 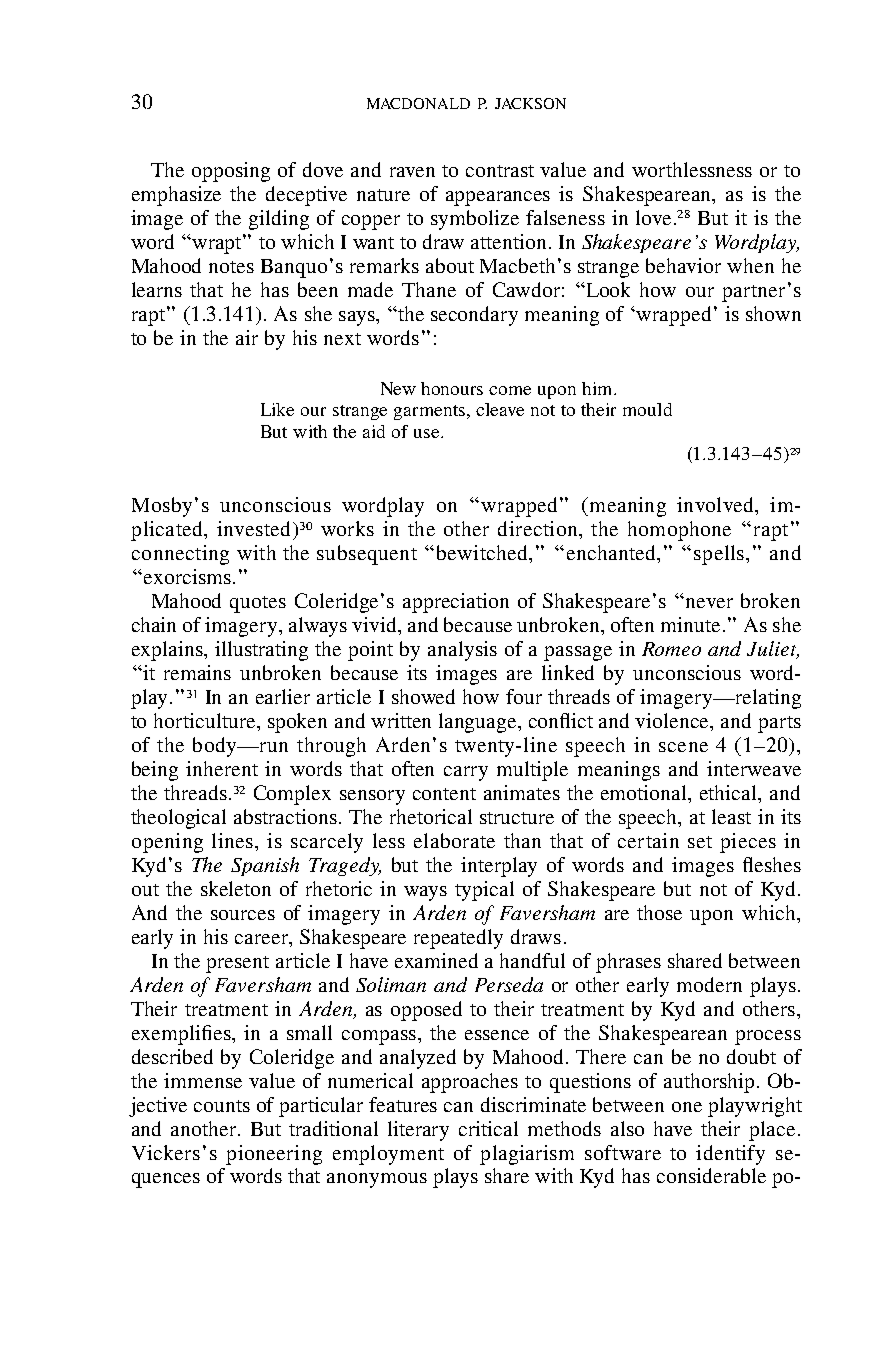 I want to click on behavior, so click(x=683, y=265).
